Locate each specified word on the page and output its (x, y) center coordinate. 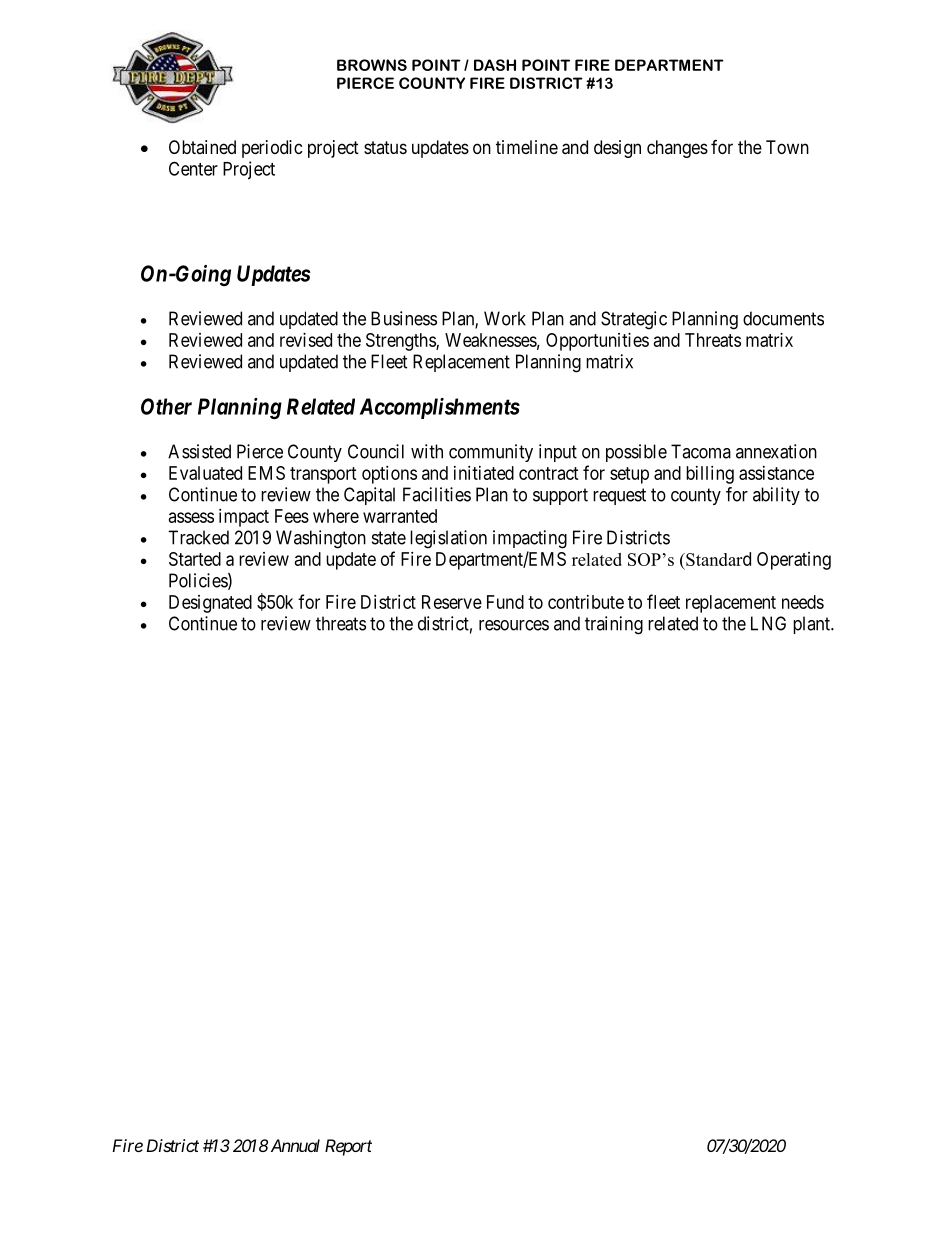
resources (514, 625)
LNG (768, 623)
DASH (495, 65)
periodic (272, 149)
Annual (295, 1145)
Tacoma (701, 451)
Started (195, 559)
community (491, 453)
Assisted (199, 451)
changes (677, 149)
